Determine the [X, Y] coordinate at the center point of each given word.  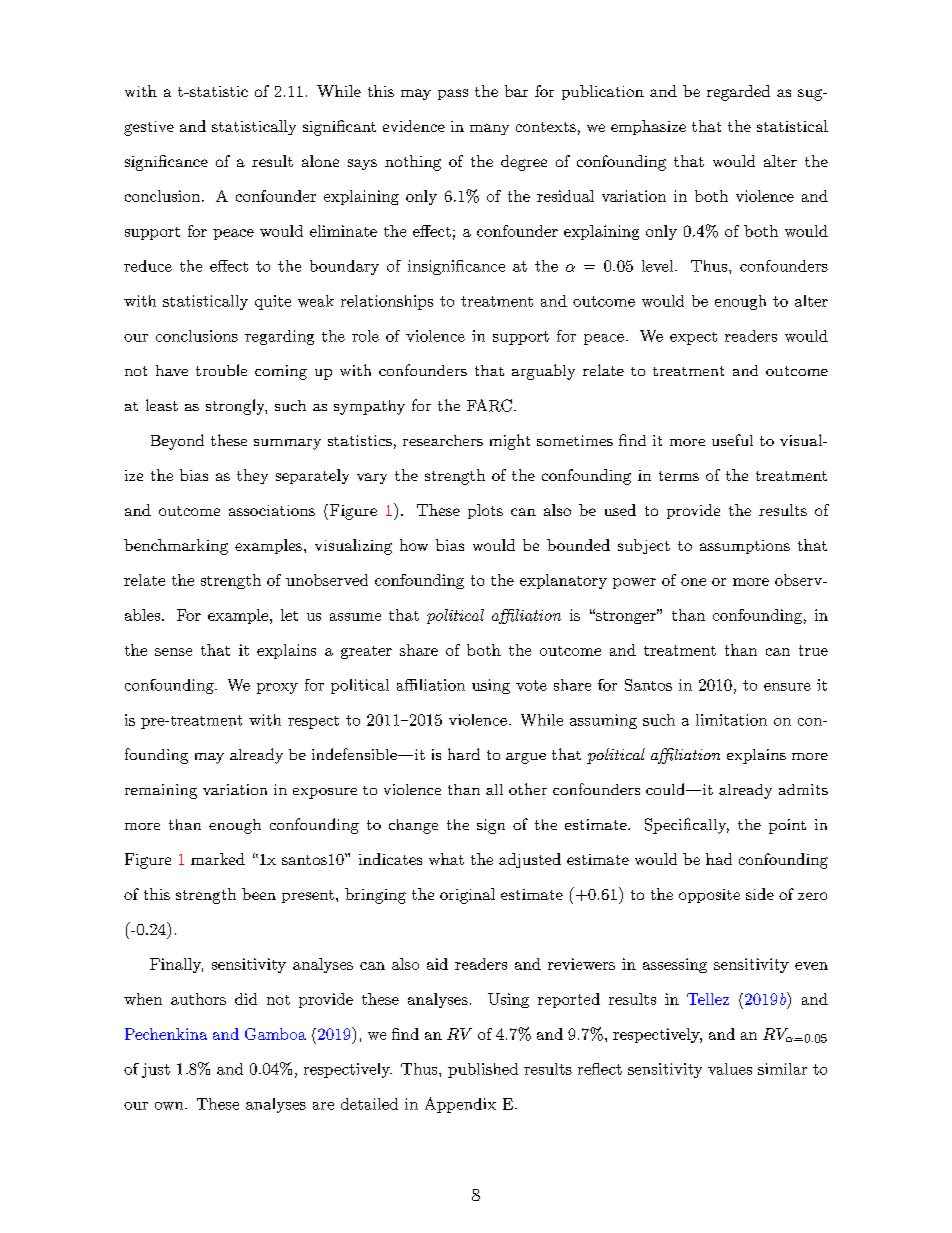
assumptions [745, 547]
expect [693, 338]
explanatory [563, 581]
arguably [543, 372]
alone [320, 161]
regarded [738, 93]
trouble [221, 370]
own [170, 1106]
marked [218, 859]
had [719, 859]
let [289, 615]
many [489, 129]
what [446, 859]
